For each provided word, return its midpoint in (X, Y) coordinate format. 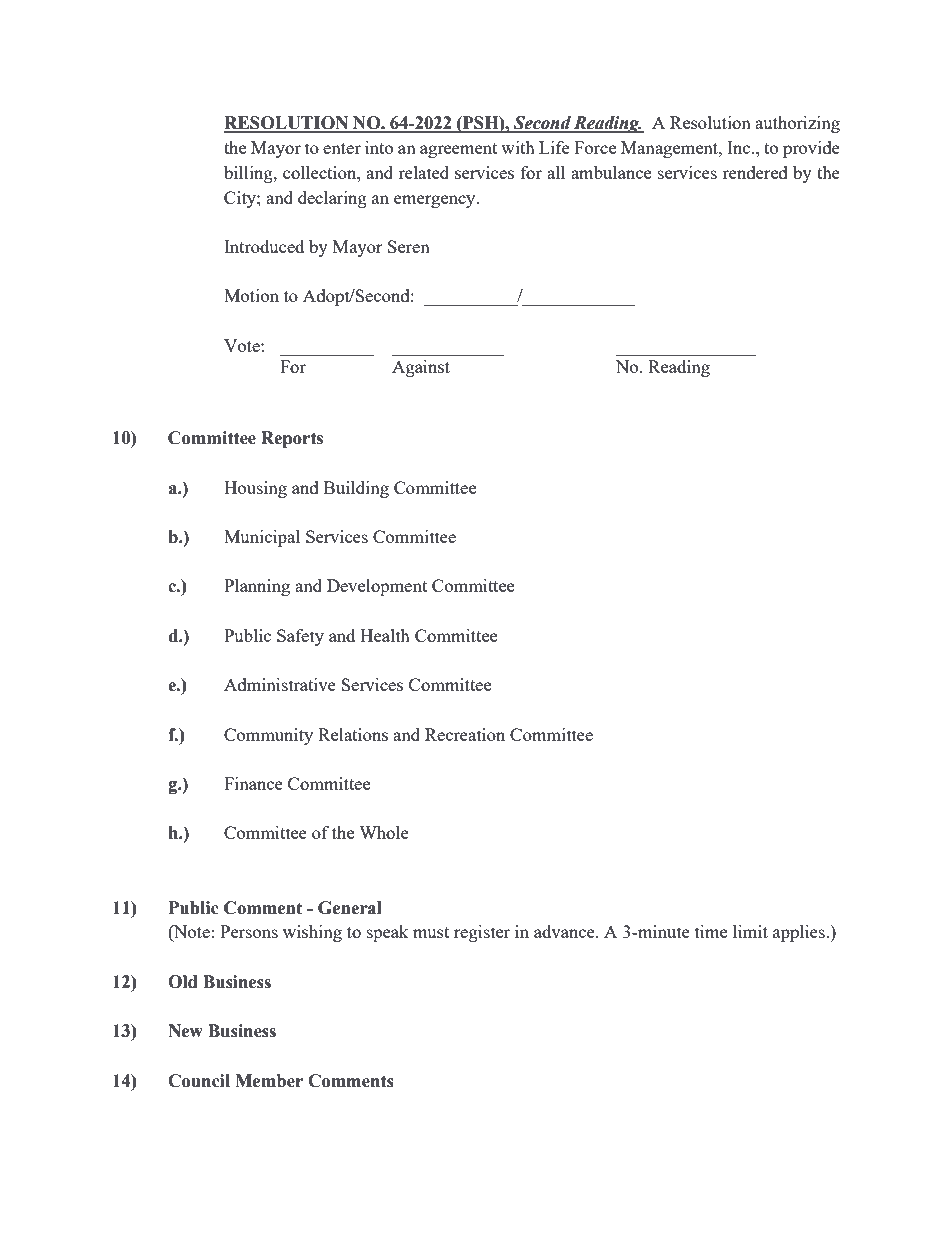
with (518, 147)
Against (421, 368)
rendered (755, 172)
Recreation (465, 734)
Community (268, 736)
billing (249, 174)
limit (750, 931)
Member (269, 1081)
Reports (292, 439)
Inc (740, 147)
